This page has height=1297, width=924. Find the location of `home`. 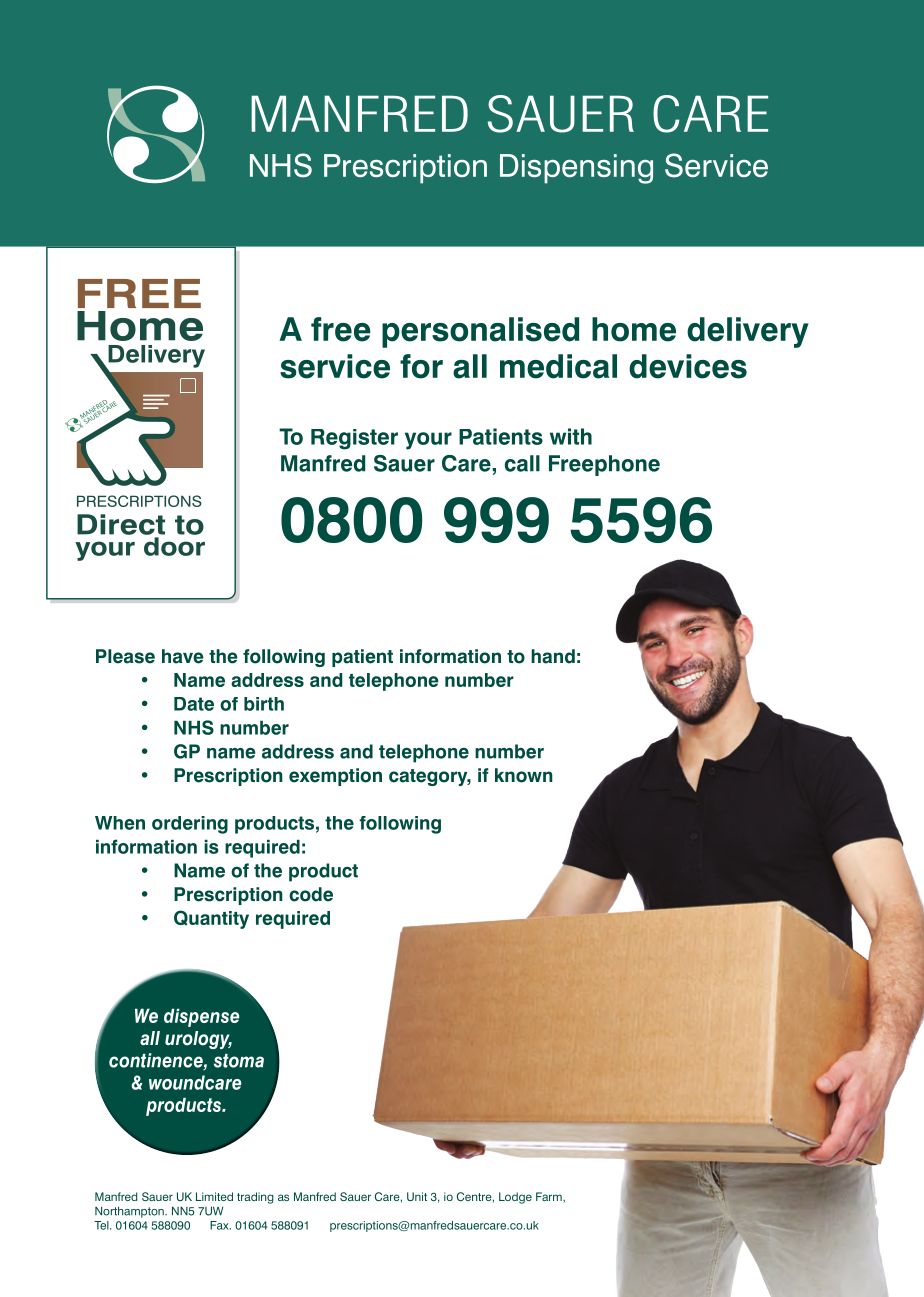

home is located at coordinates (634, 329).
